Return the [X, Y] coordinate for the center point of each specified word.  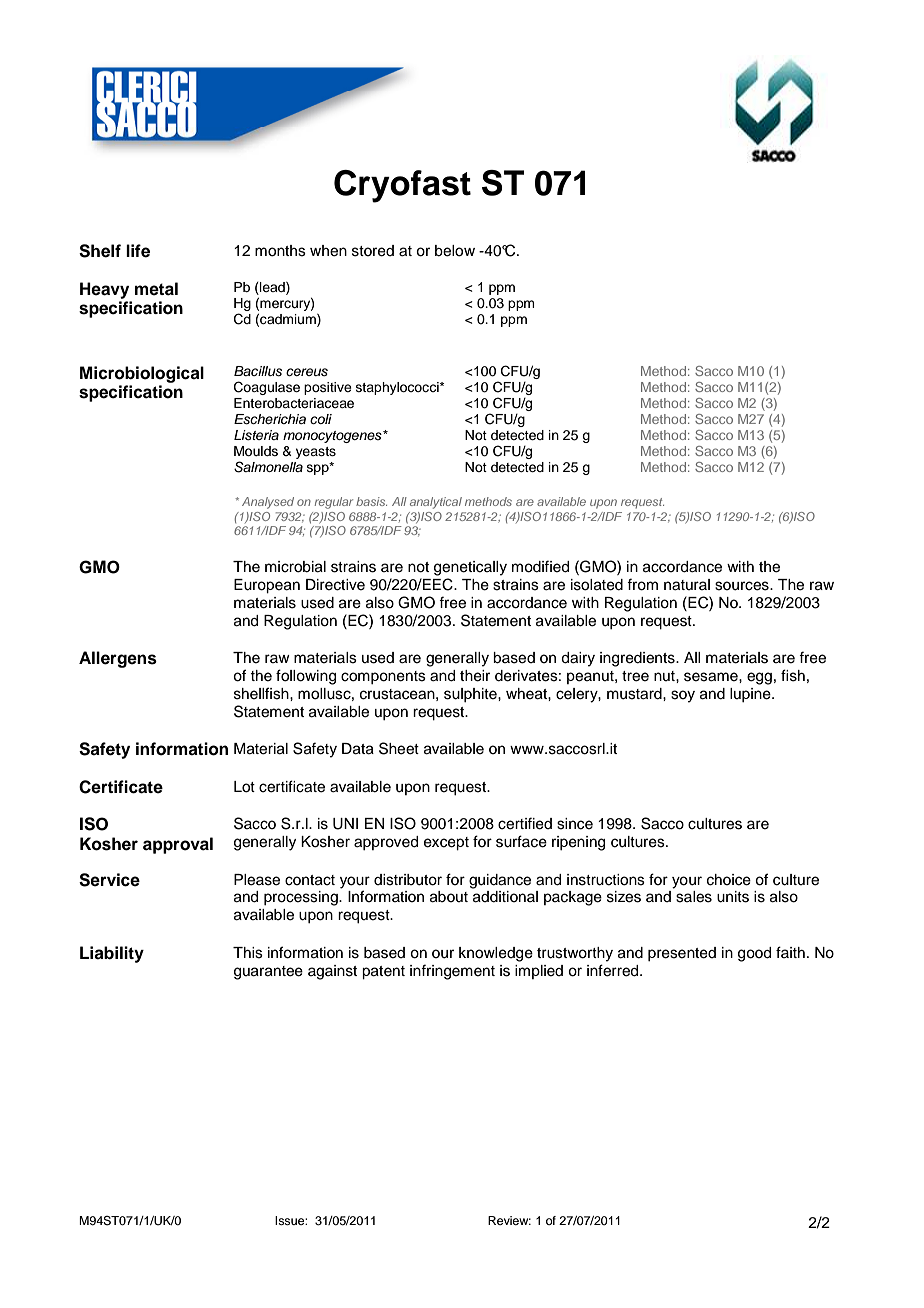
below [455, 251]
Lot [244, 787]
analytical [436, 503]
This [248, 953]
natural [687, 585]
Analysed [268, 503]
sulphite [471, 695]
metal [156, 289]
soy [683, 696]
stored [373, 251]
